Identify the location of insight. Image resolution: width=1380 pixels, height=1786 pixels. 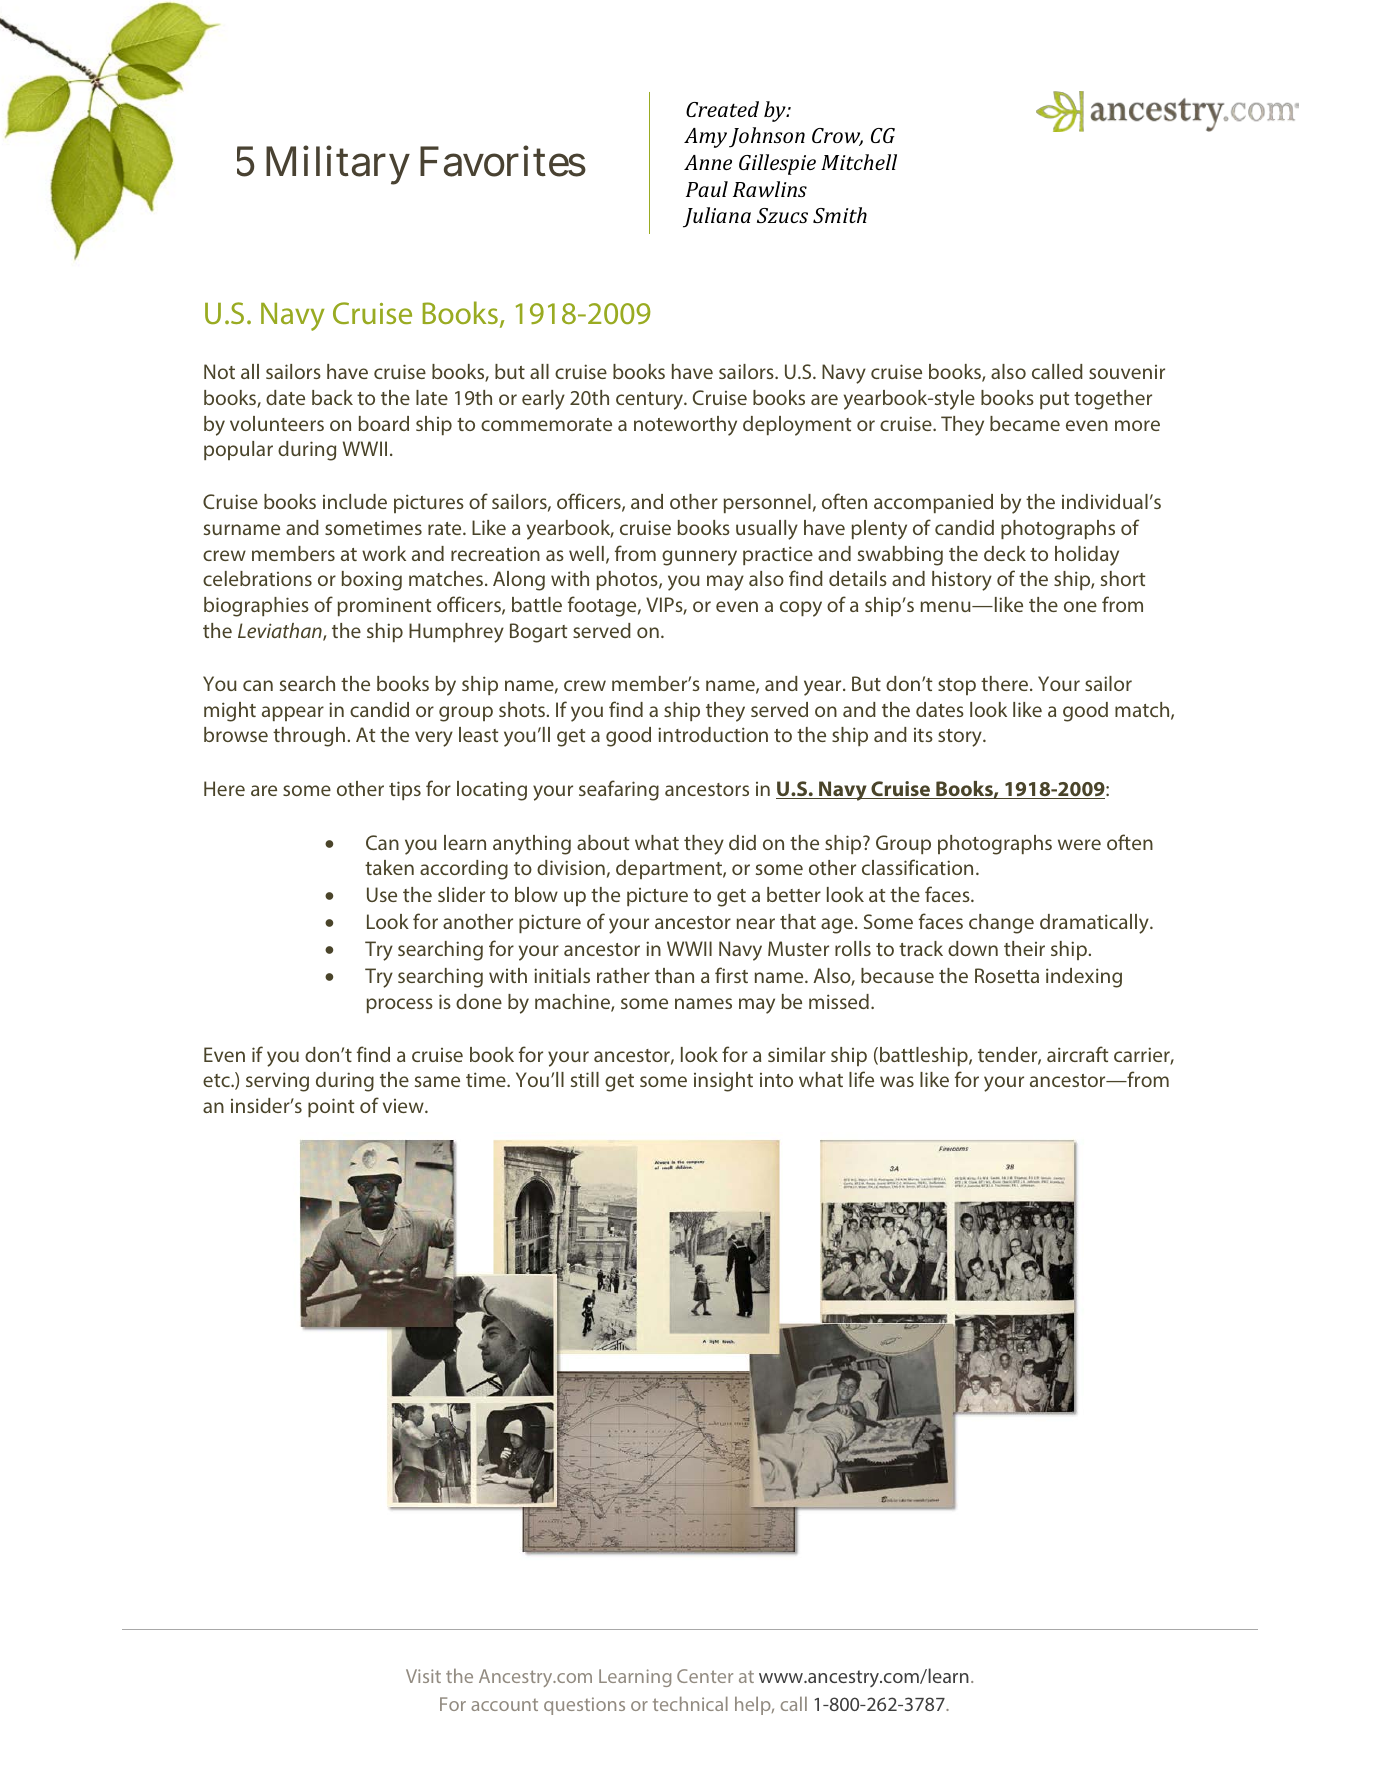
(723, 1082).
